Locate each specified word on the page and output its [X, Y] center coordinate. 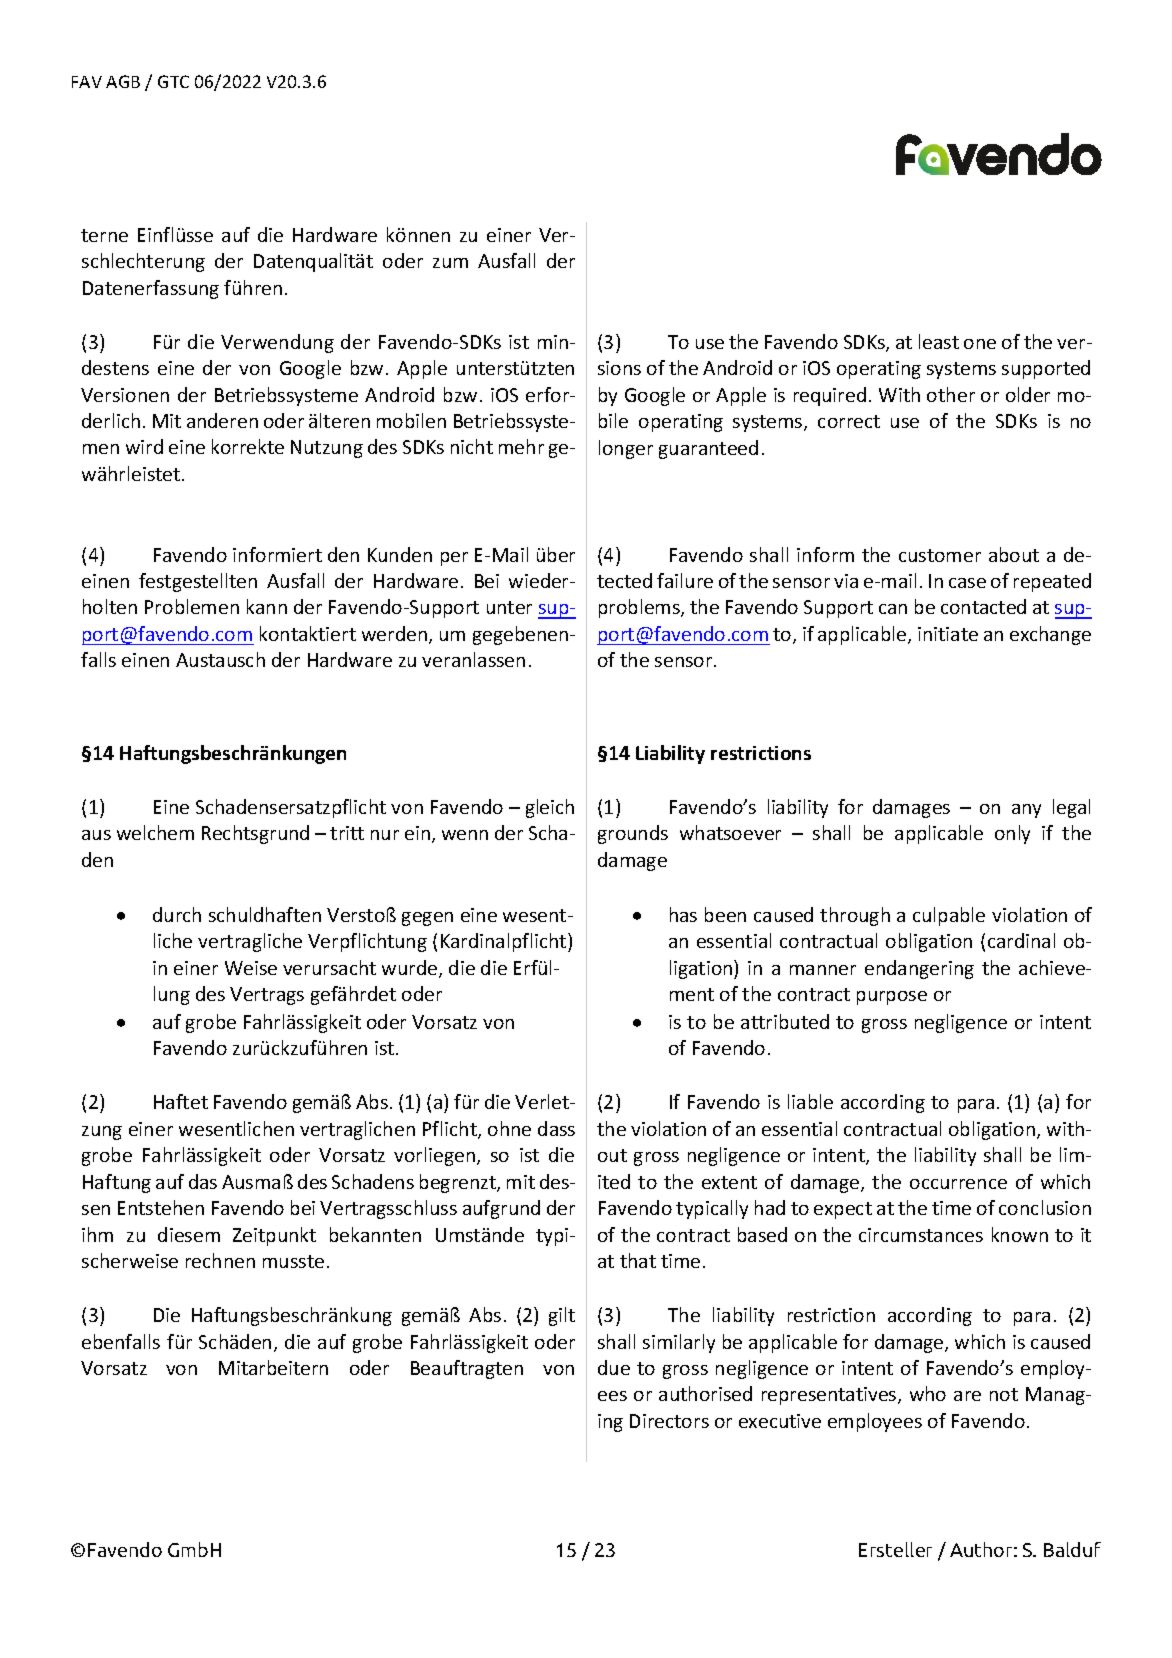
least [939, 341]
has [683, 914]
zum [450, 263]
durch [177, 914]
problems [640, 608]
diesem [189, 1234]
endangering [919, 969]
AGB [123, 81]
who [928, 1393]
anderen [222, 420]
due [614, 1367]
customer [940, 555]
